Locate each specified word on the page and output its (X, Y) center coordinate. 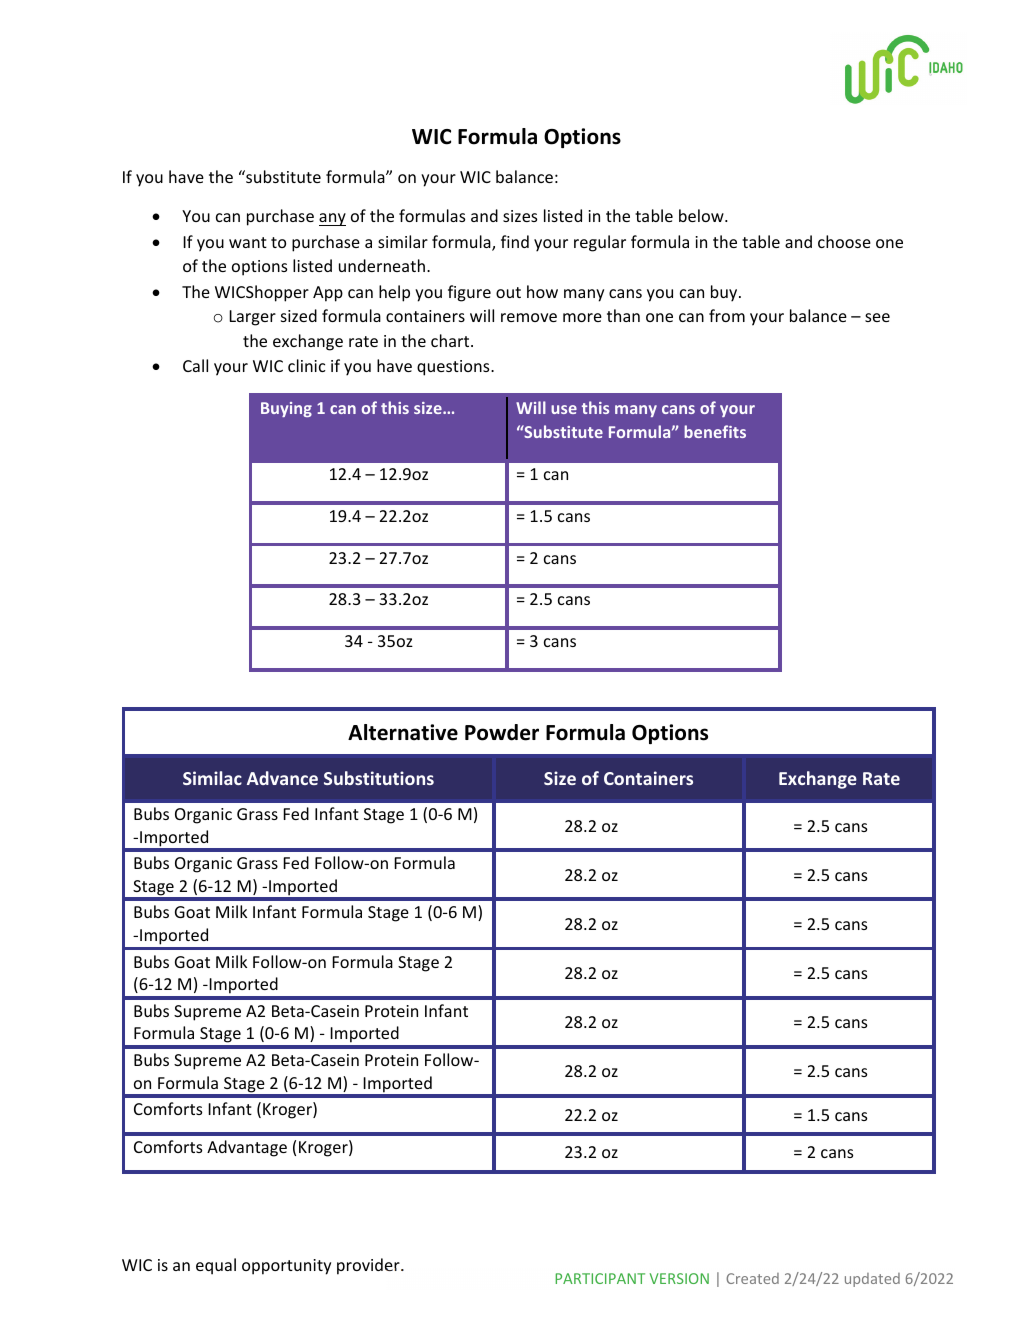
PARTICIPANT (600, 1278)
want (248, 242)
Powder (502, 732)
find (515, 241)
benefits (715, 431)
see (877, 317)
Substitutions (379, 778)
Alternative (403, 732)
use (564, 409)
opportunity (286, 1267)
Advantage (247, 1148)
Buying (286, 409)
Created (752, 1278)
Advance (282, 778)
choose (844, 241)
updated (872, 1280)
